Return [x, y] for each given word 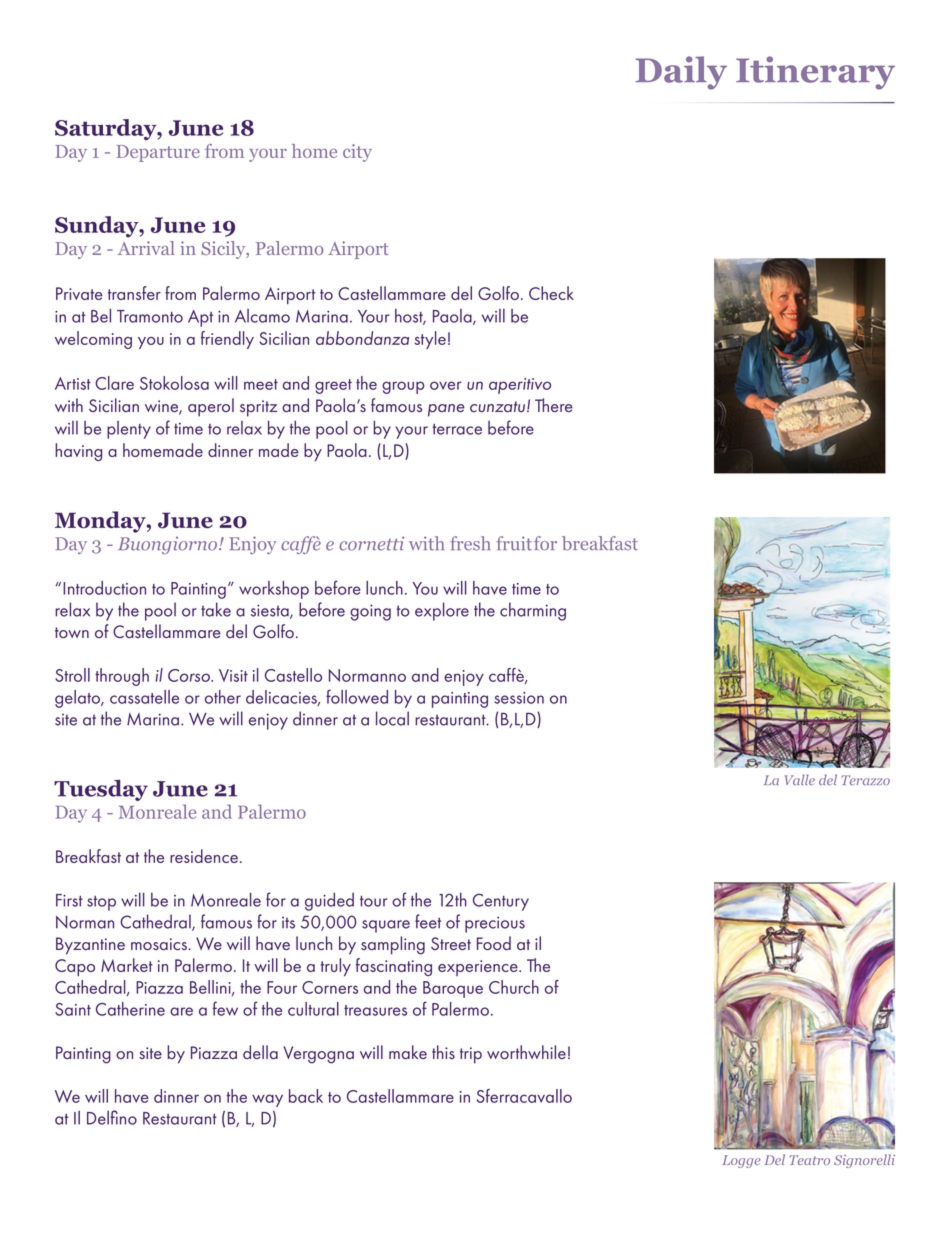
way [267, 1100]
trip [471, 1055]
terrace [457, 429]
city [357, 153]
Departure [158, 153]
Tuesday [101, 790]
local [392, 718]
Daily [681, 73]
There [554, 405]
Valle [800, 779]
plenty [129, 430]
